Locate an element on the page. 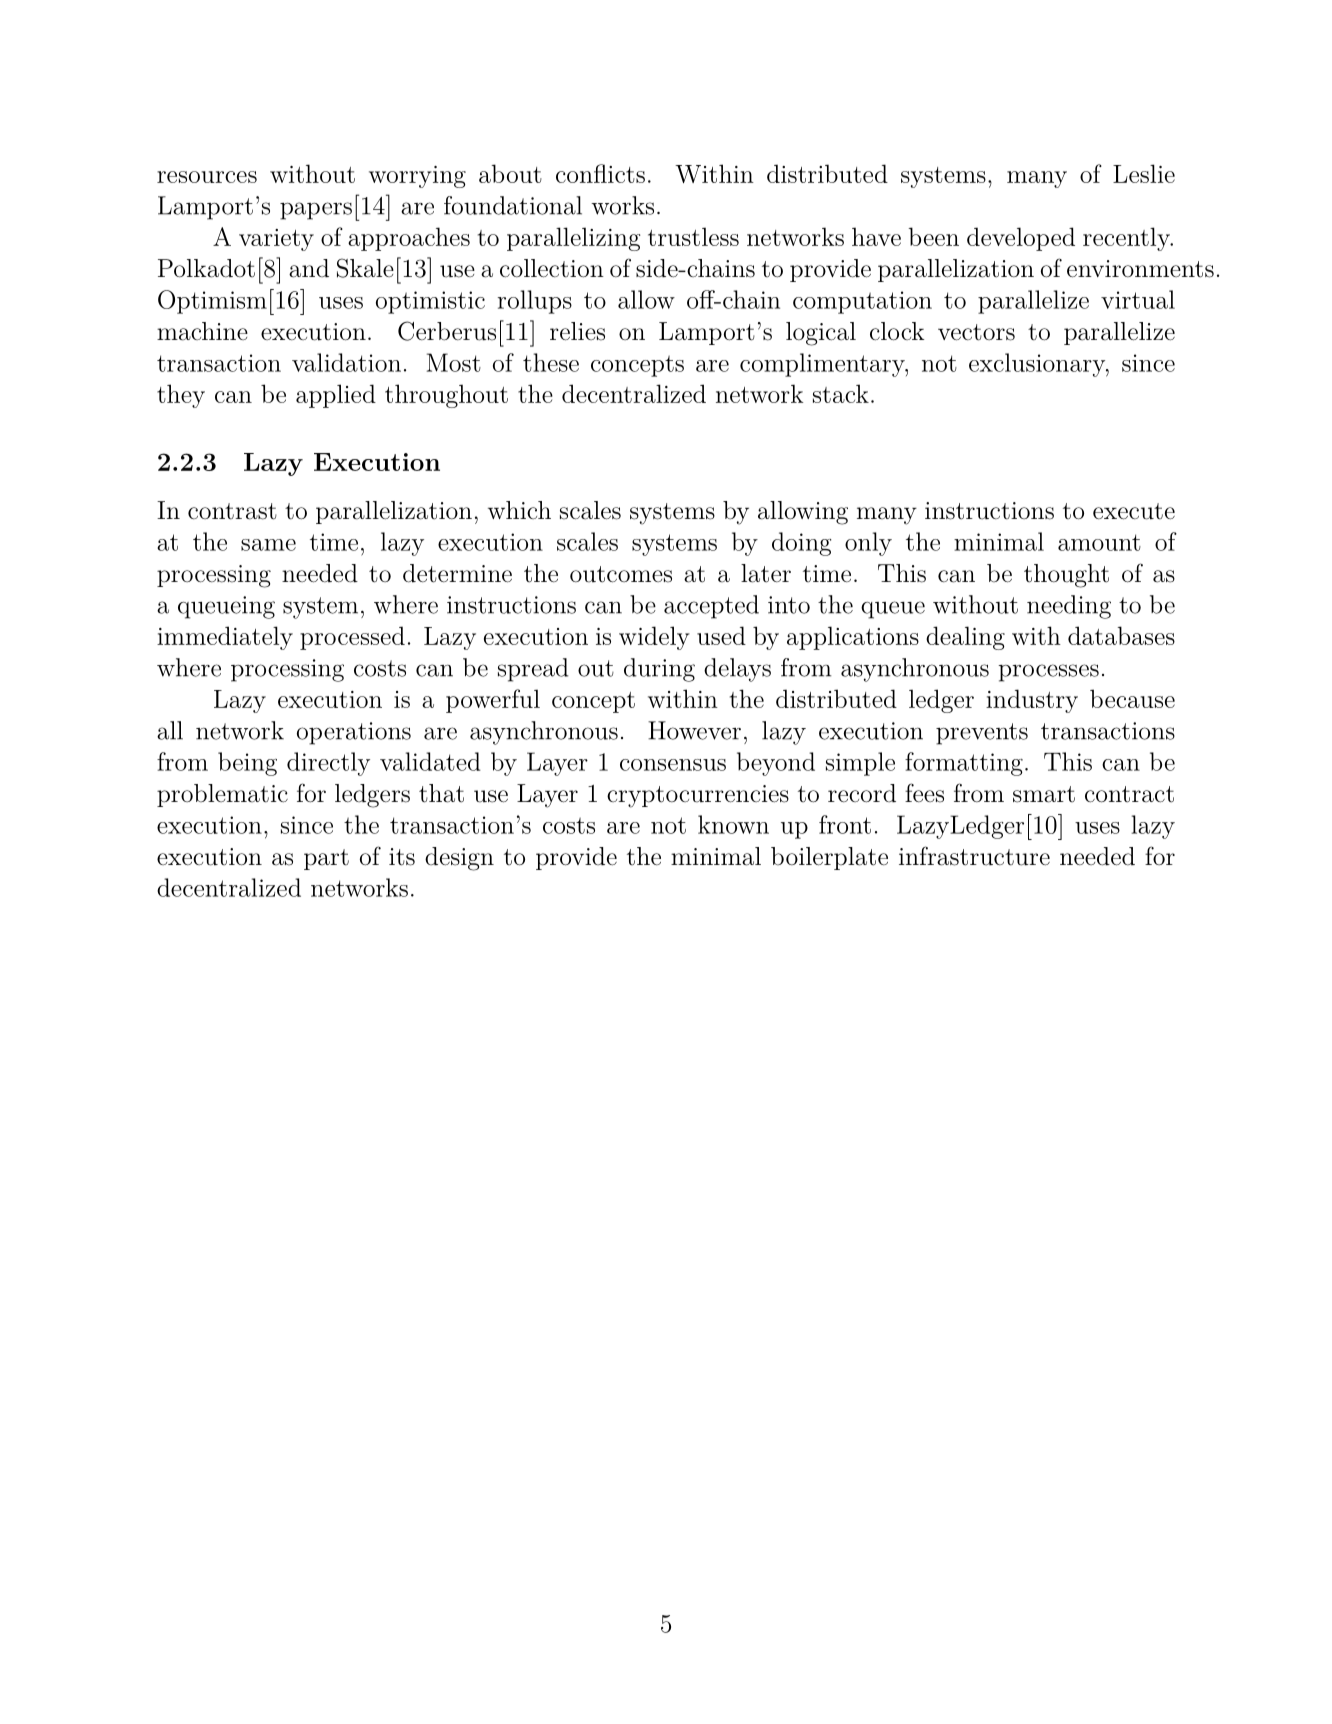 Image resolution: width=1332 pixels, height=1724 pixels. vectors is located at coordinates (976, 332).
